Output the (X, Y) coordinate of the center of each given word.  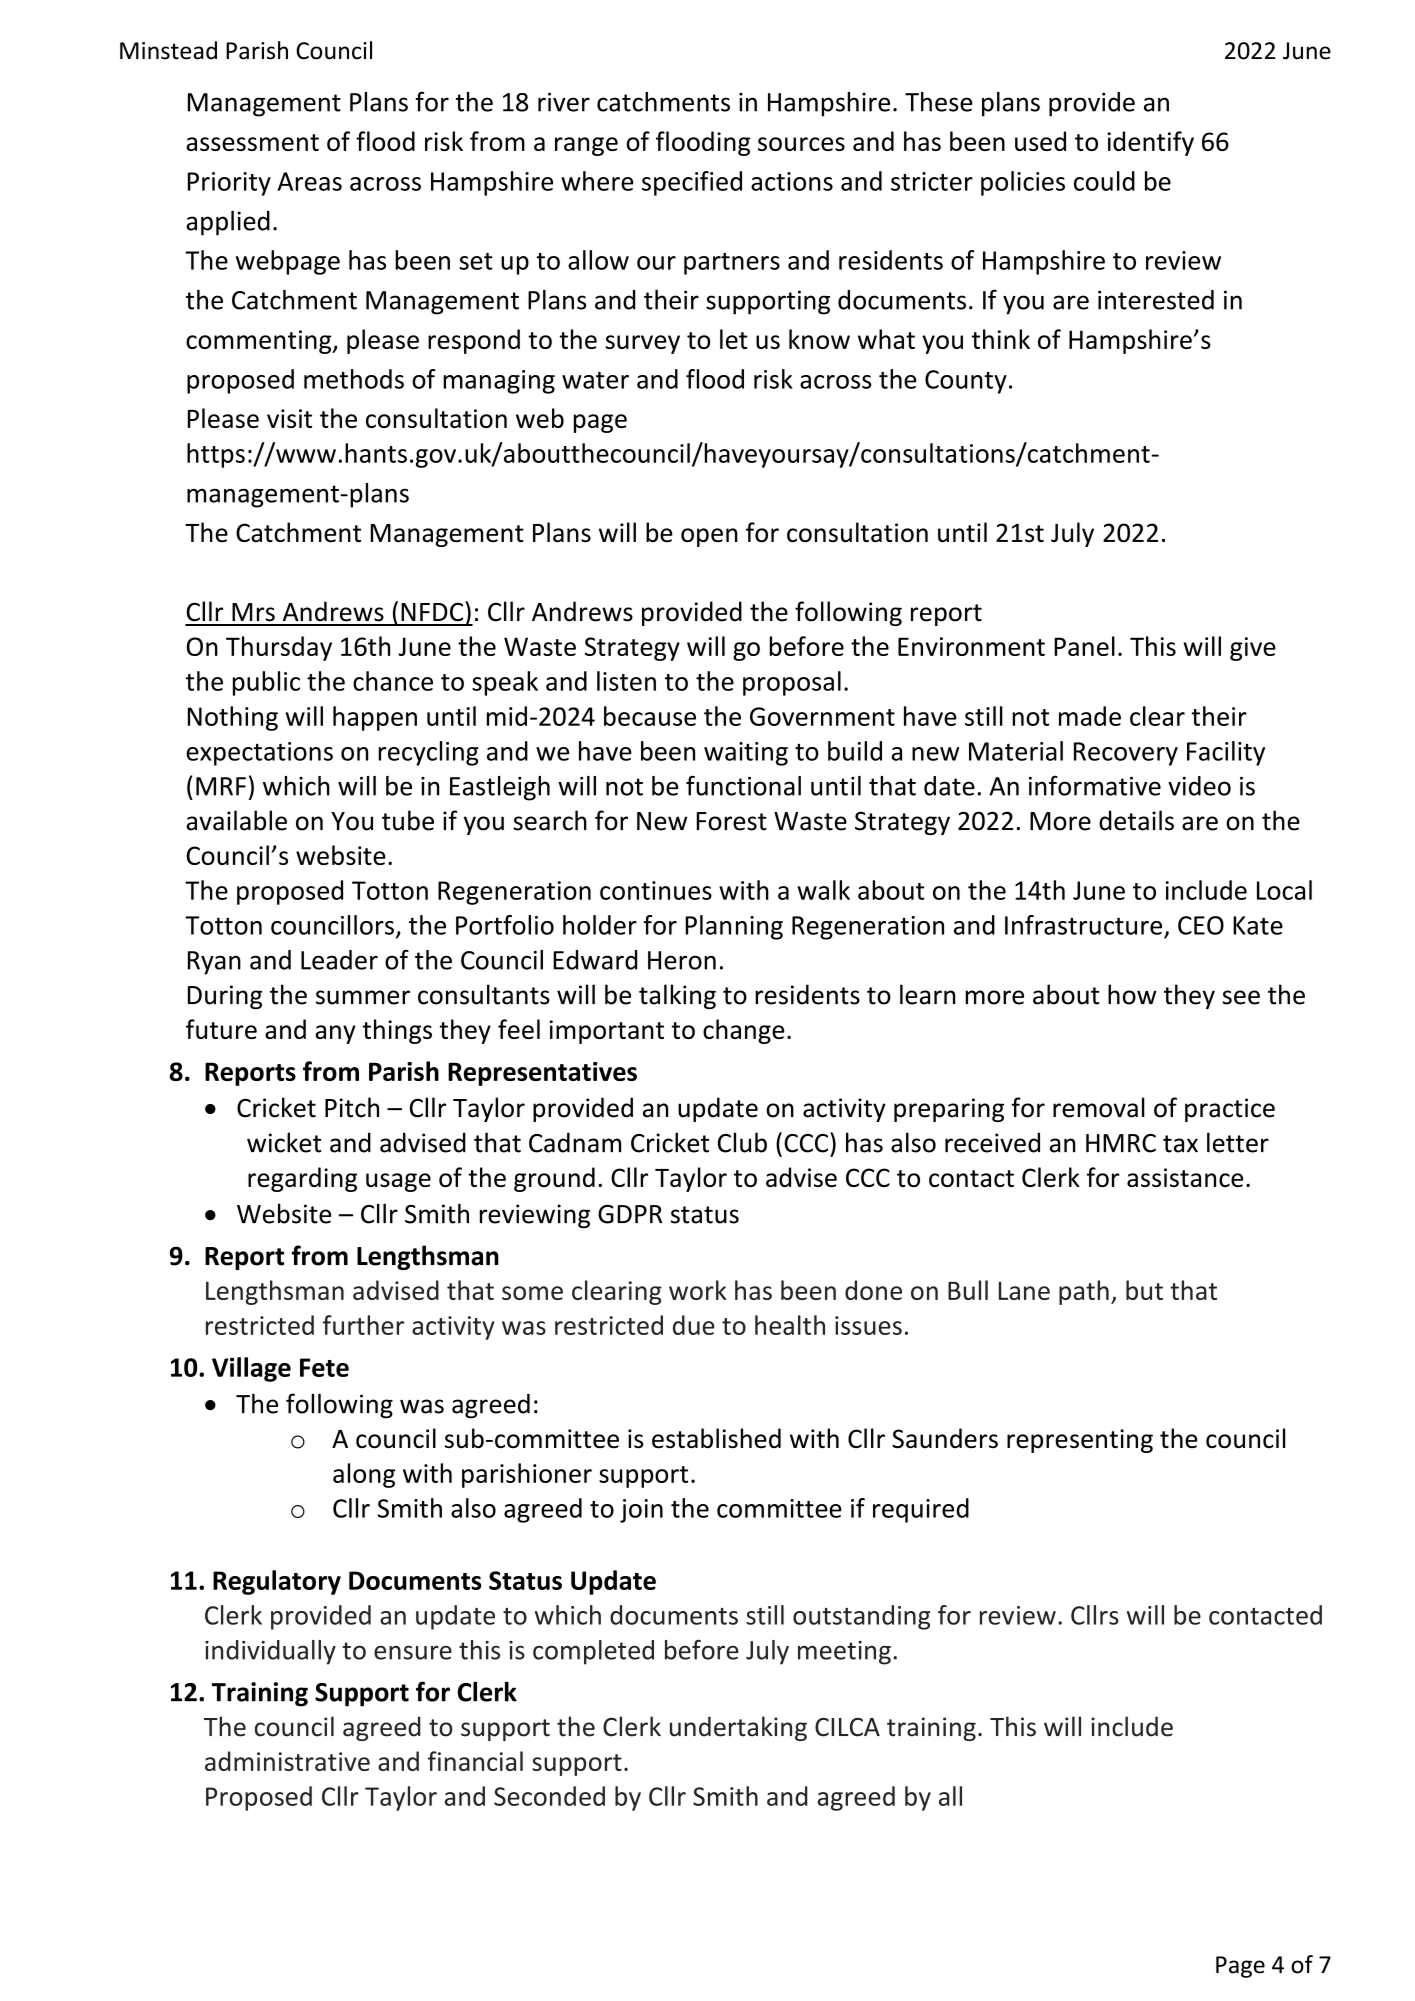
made (1090, 716)
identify (1151, 143)
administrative (287, 1761)
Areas (310, 181)
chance (393, 681)
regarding (302, 1179)
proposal (792, 683)
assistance (1185, 1177)
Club (742, 1142)
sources (801, 144)
